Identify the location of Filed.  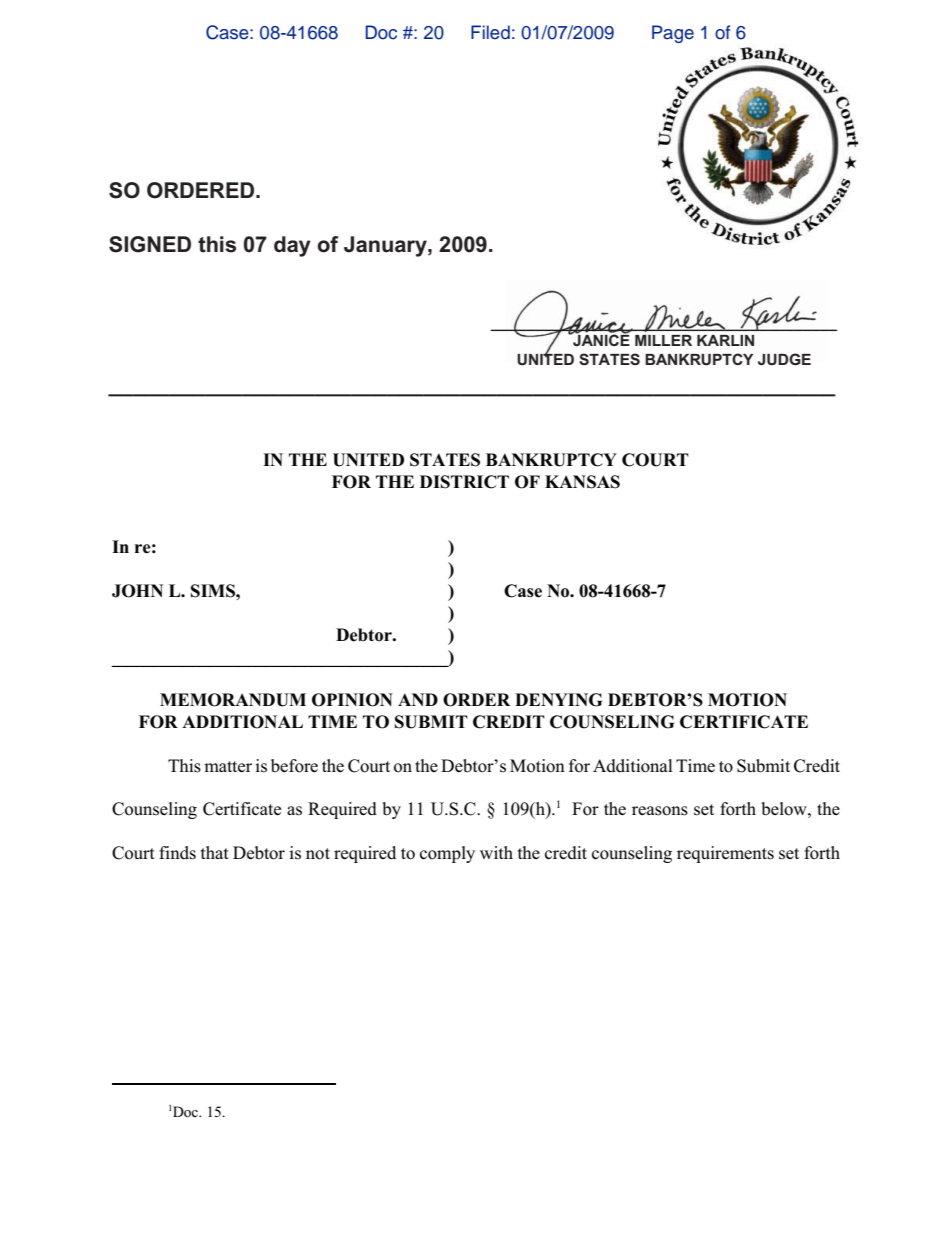
(490, 32).
